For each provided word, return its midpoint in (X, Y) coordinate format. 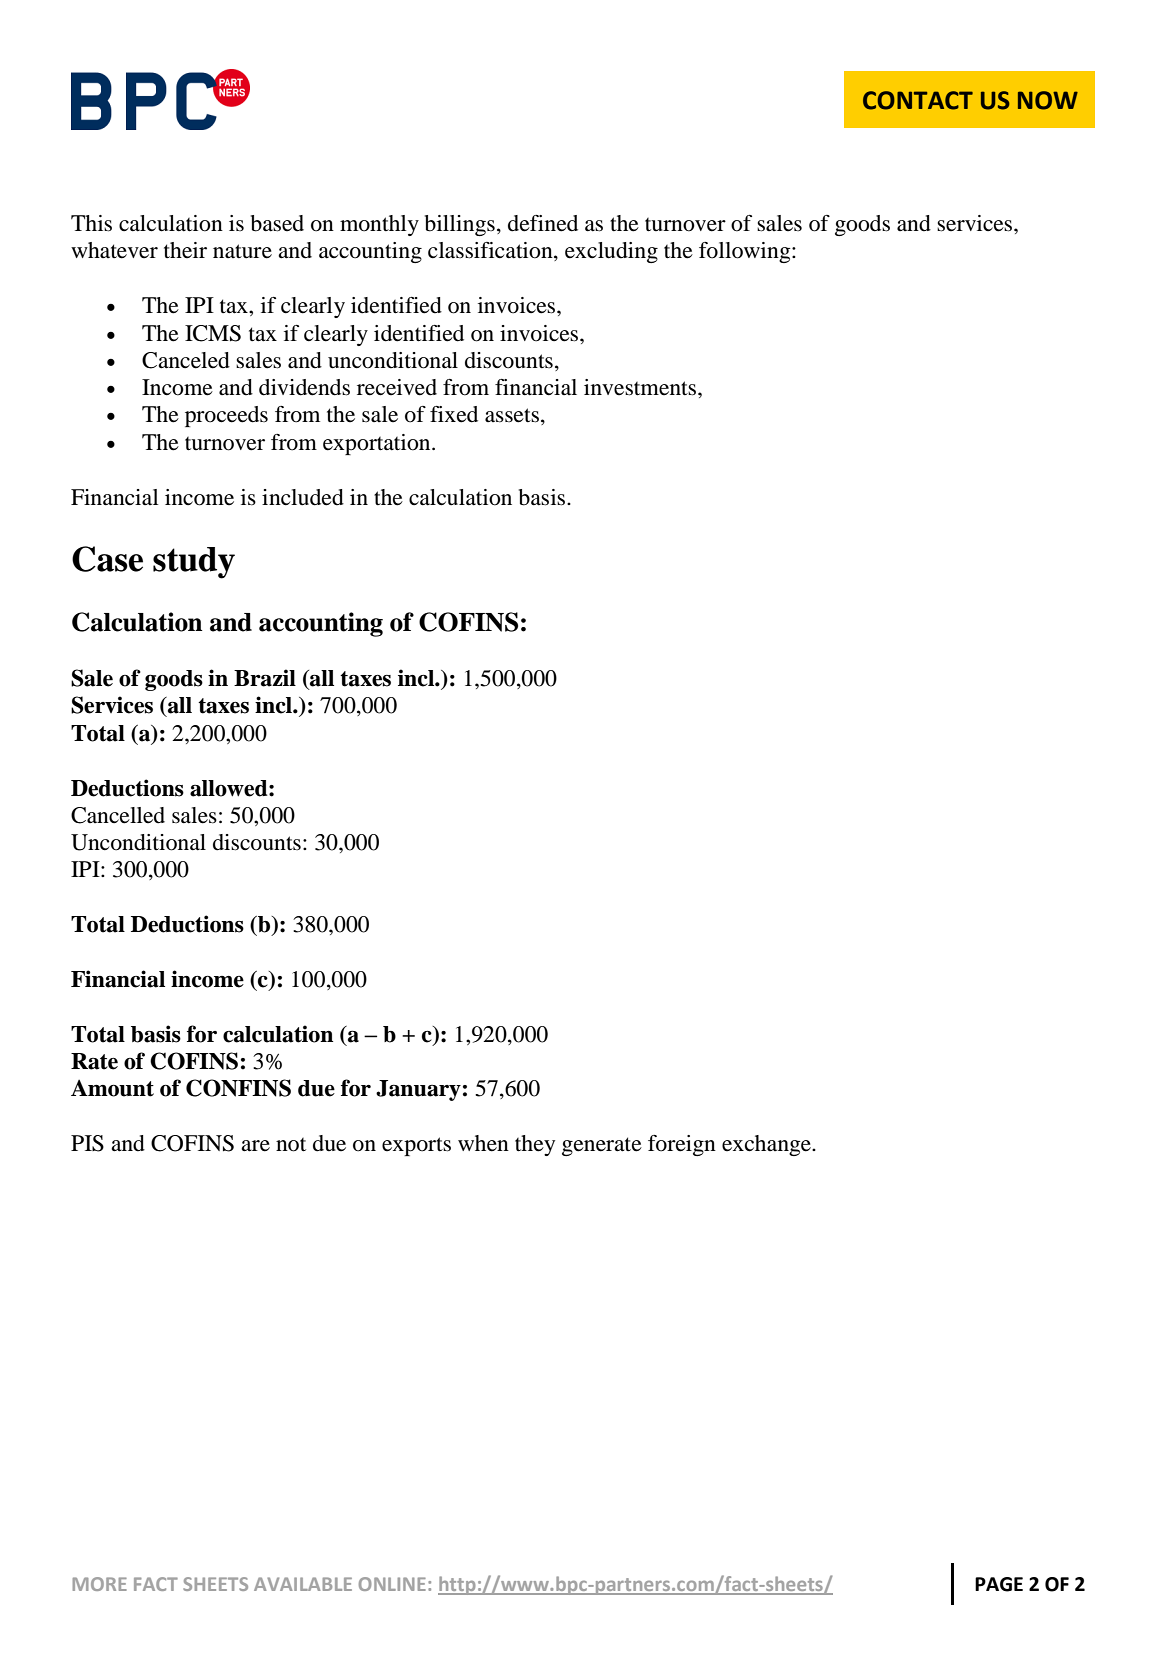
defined (543, 223)
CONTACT (918, 100)
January (418, 1090)
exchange (767, 1145)
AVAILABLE (303, 1584)
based (277, 223)
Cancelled (118, 815)
